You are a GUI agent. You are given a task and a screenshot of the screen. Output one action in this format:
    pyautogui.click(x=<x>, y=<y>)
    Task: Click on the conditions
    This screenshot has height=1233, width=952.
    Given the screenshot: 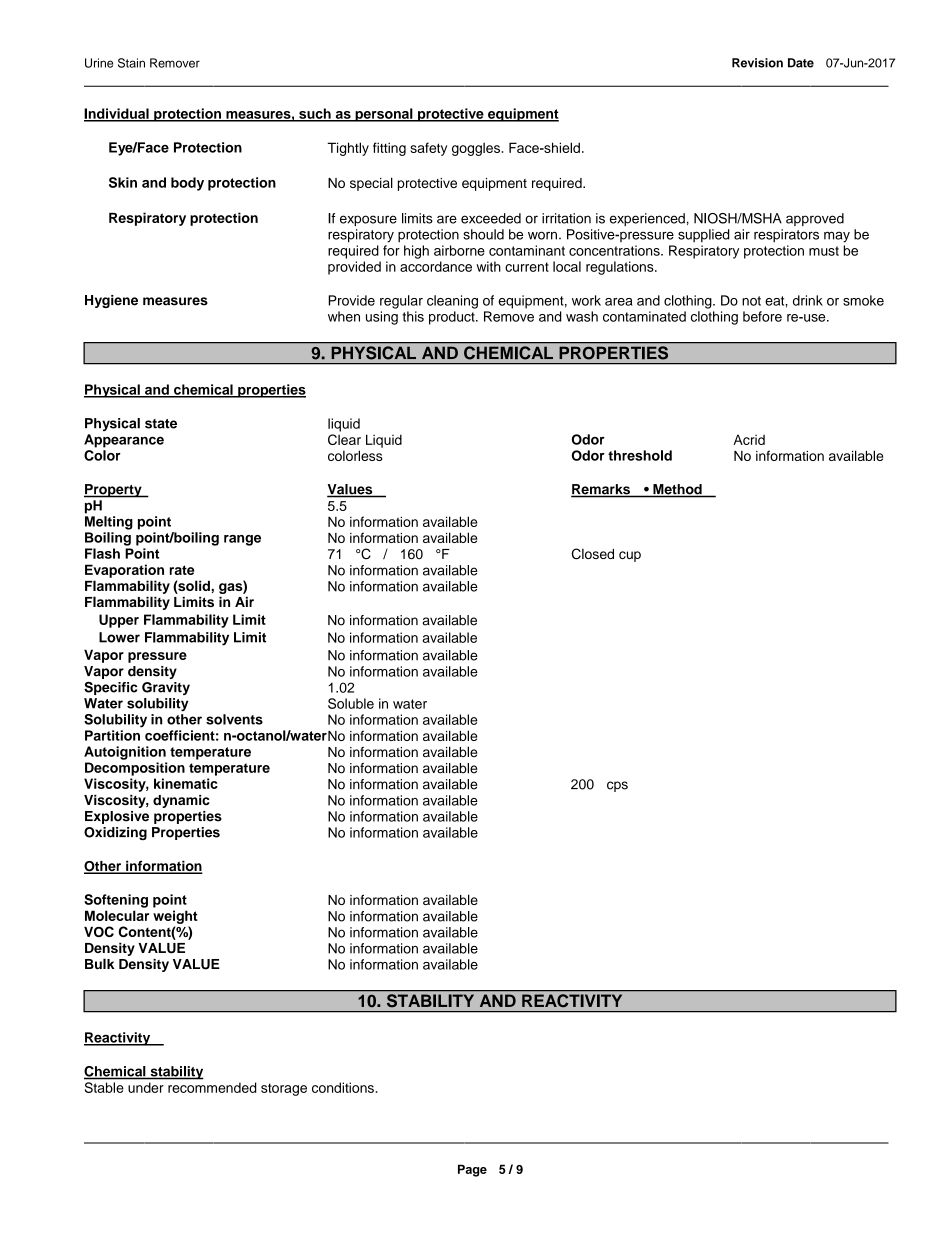 What is the action you would take?
    pyautogui.click(x=343, y=1087)
